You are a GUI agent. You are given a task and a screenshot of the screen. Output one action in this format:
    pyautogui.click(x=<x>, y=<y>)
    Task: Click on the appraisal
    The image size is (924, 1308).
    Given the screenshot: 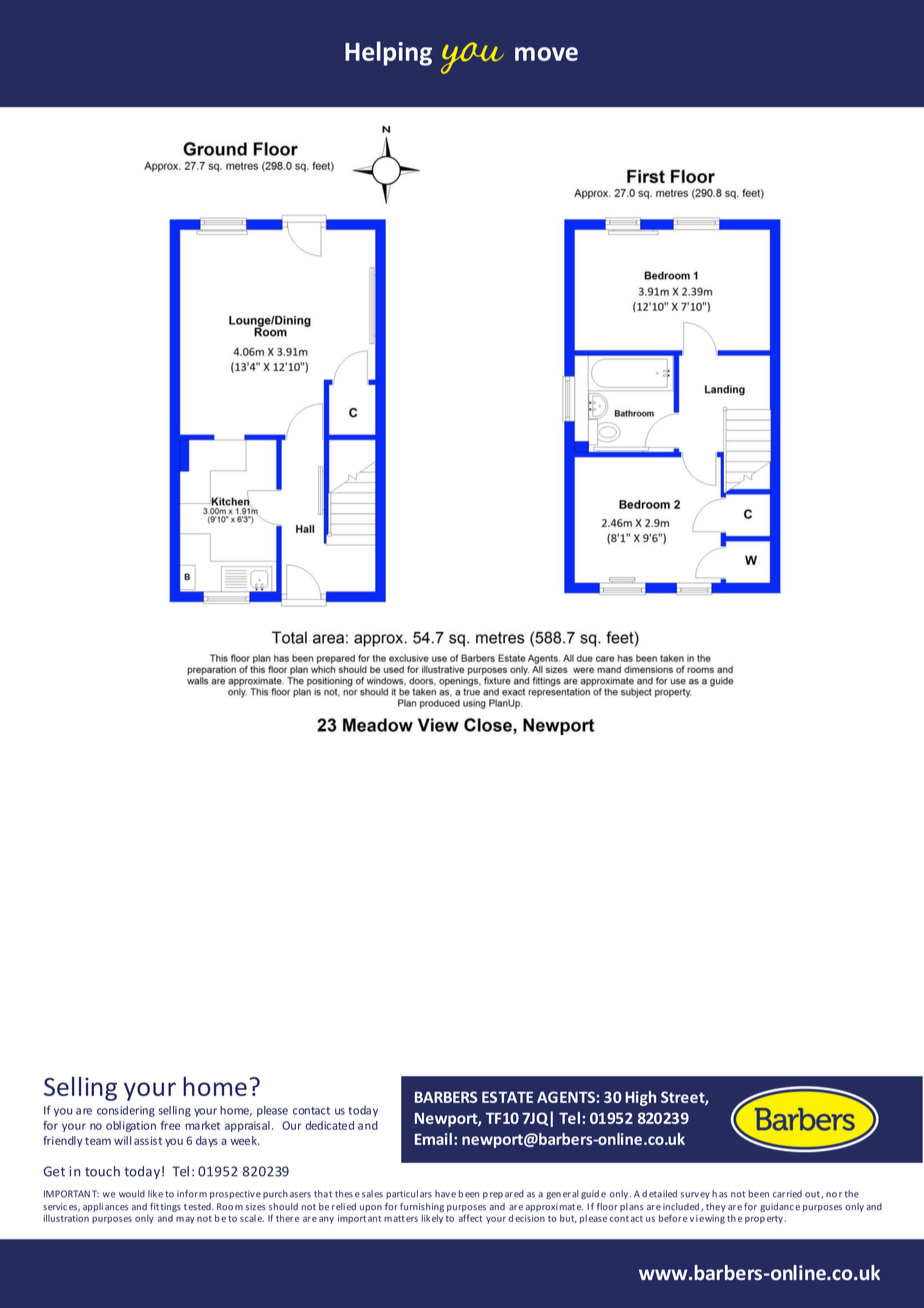 What is the action you would take?
    pyautogui.click(x=247, y=1126)
